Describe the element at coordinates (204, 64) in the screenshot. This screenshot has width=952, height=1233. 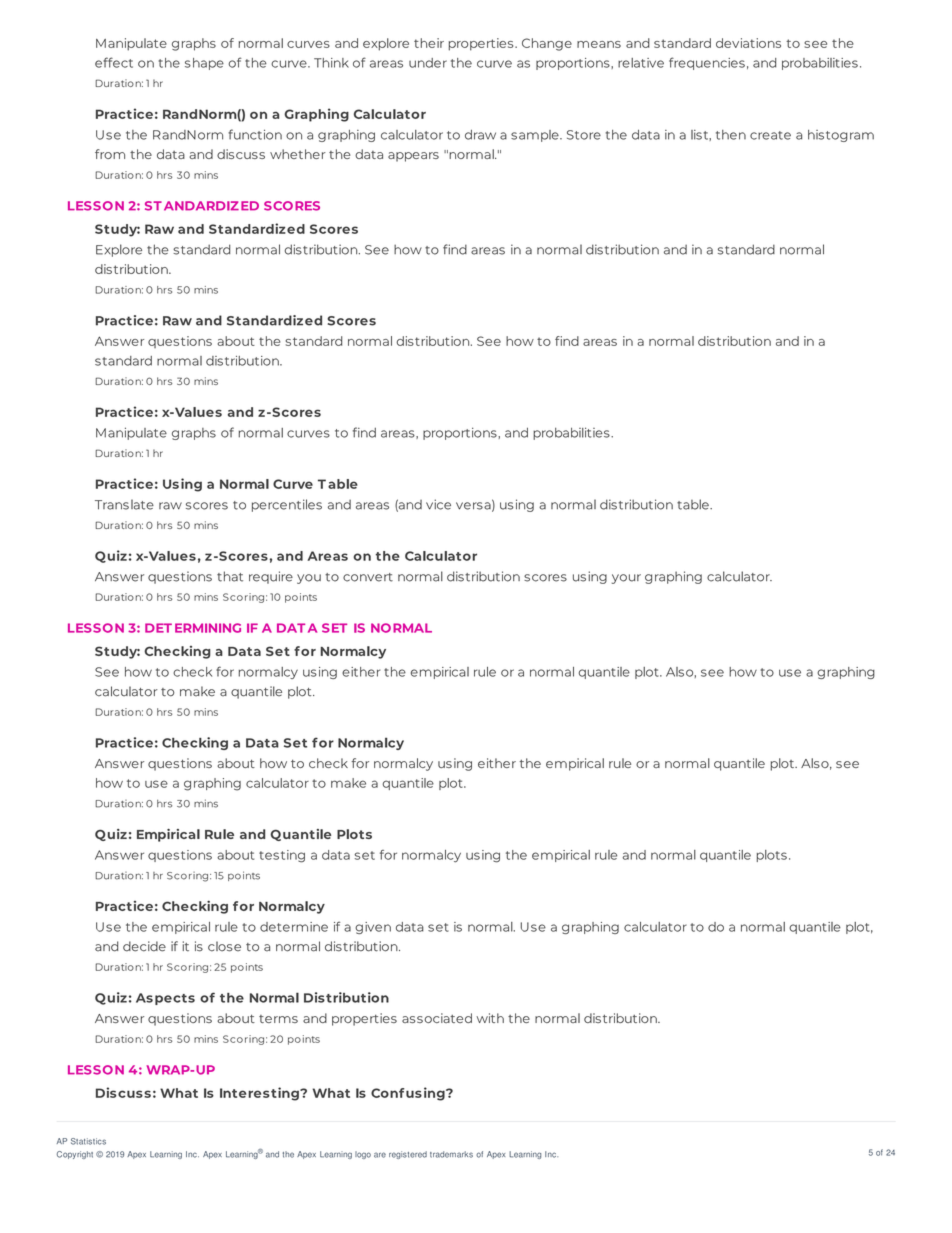
I see `shape` at that location.
